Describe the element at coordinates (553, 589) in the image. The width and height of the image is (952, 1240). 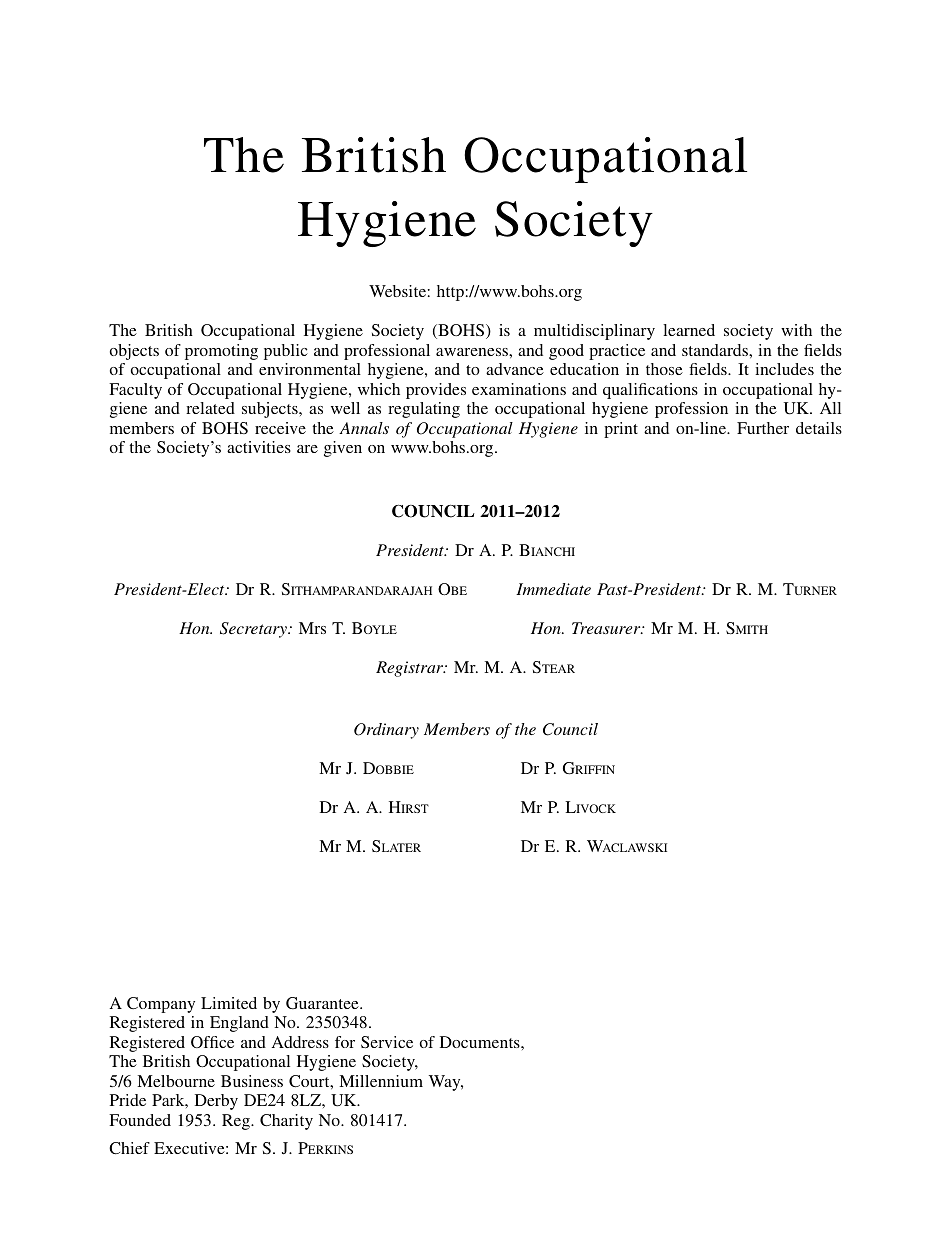
I see `Immediate` at that location.
